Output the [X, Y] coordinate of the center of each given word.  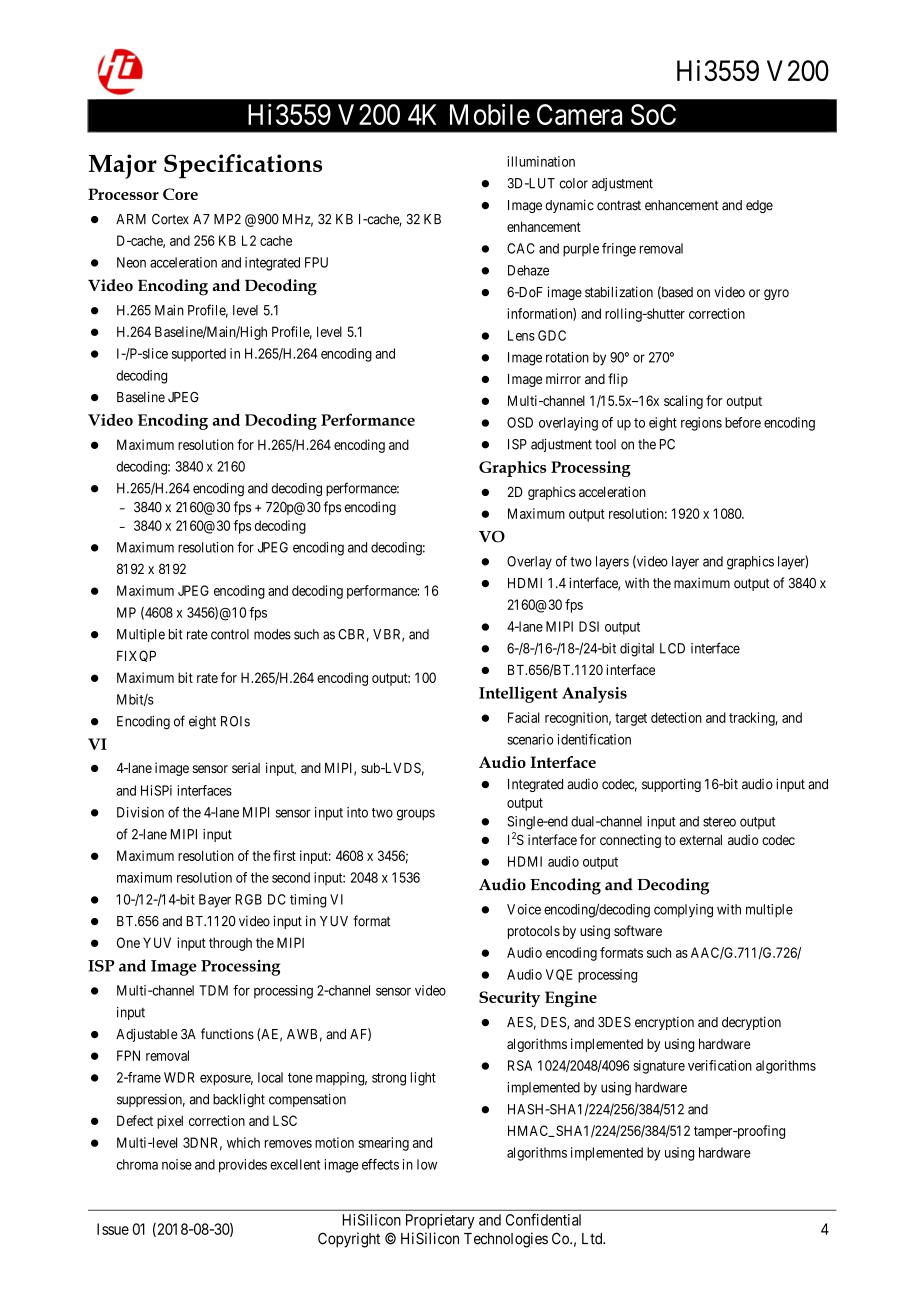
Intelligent [518, 694]
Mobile [490, 114]
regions [701, 424]
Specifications [243, 166]
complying [683, 911]
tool [605, 444]
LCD [672, 648]
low [427, 1164]
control [230, 634]
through [230, 944]
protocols [534, 932]
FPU [316, 262]
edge [759, 206]
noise [177, 1164]
